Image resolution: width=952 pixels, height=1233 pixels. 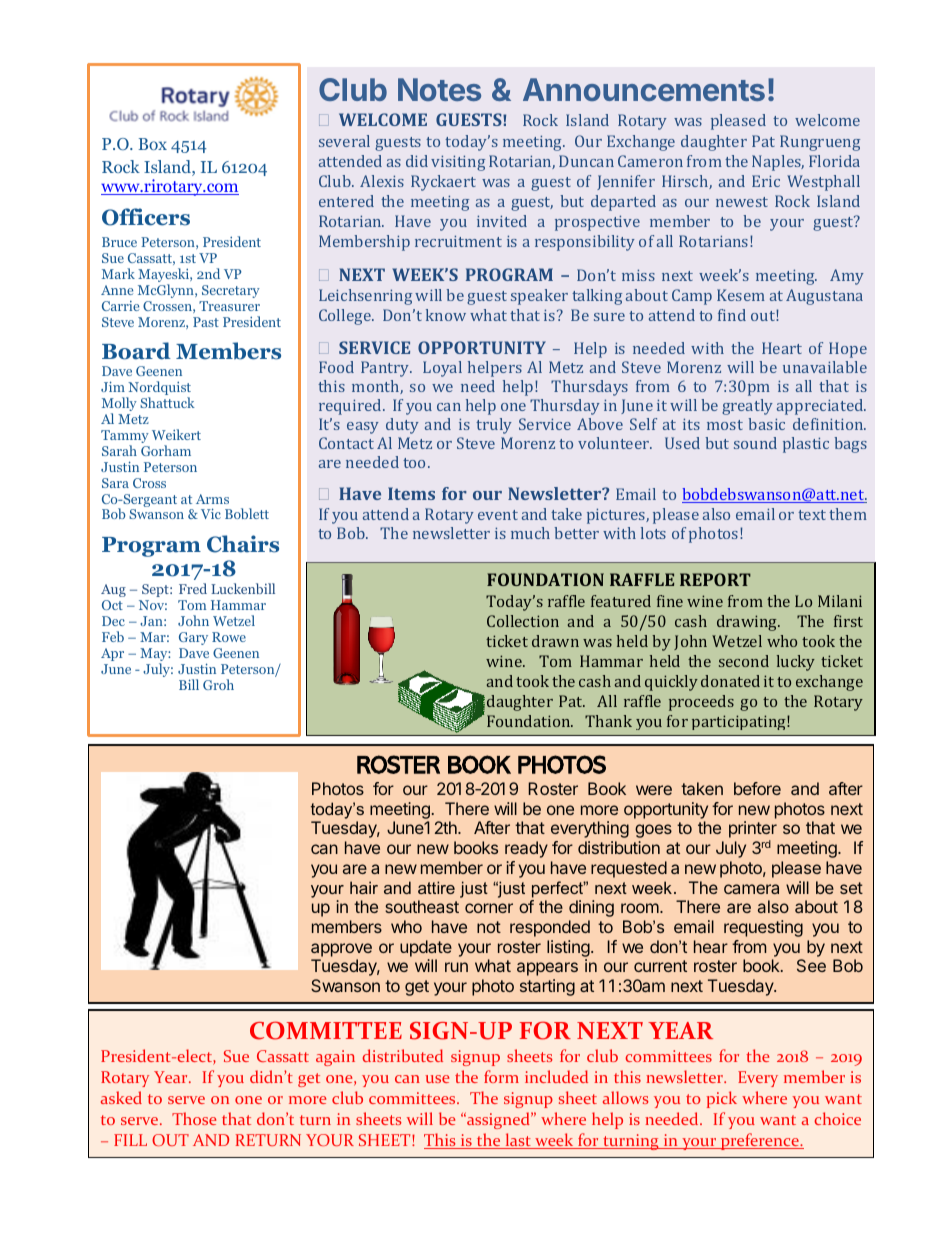 I want to click on Collection, so click(x=523, y=621).
